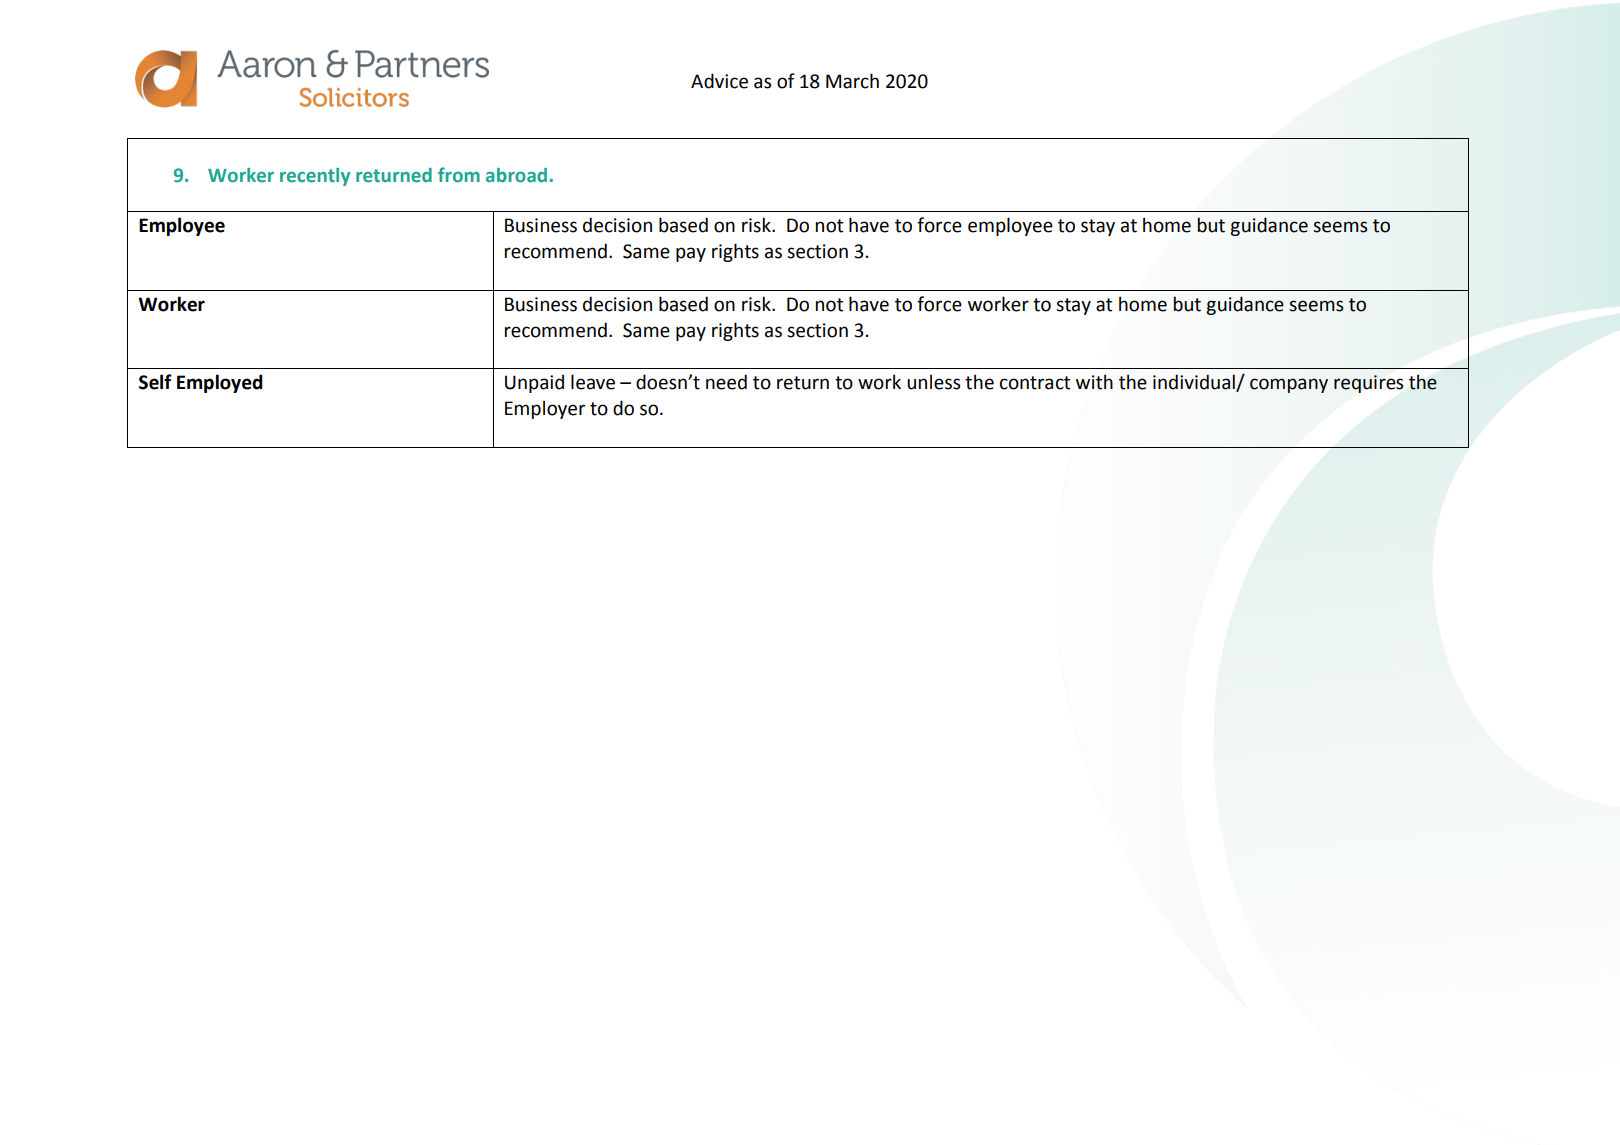 This page has height=1145, width=1620. I want to click on requires, so click(1368, 384).
